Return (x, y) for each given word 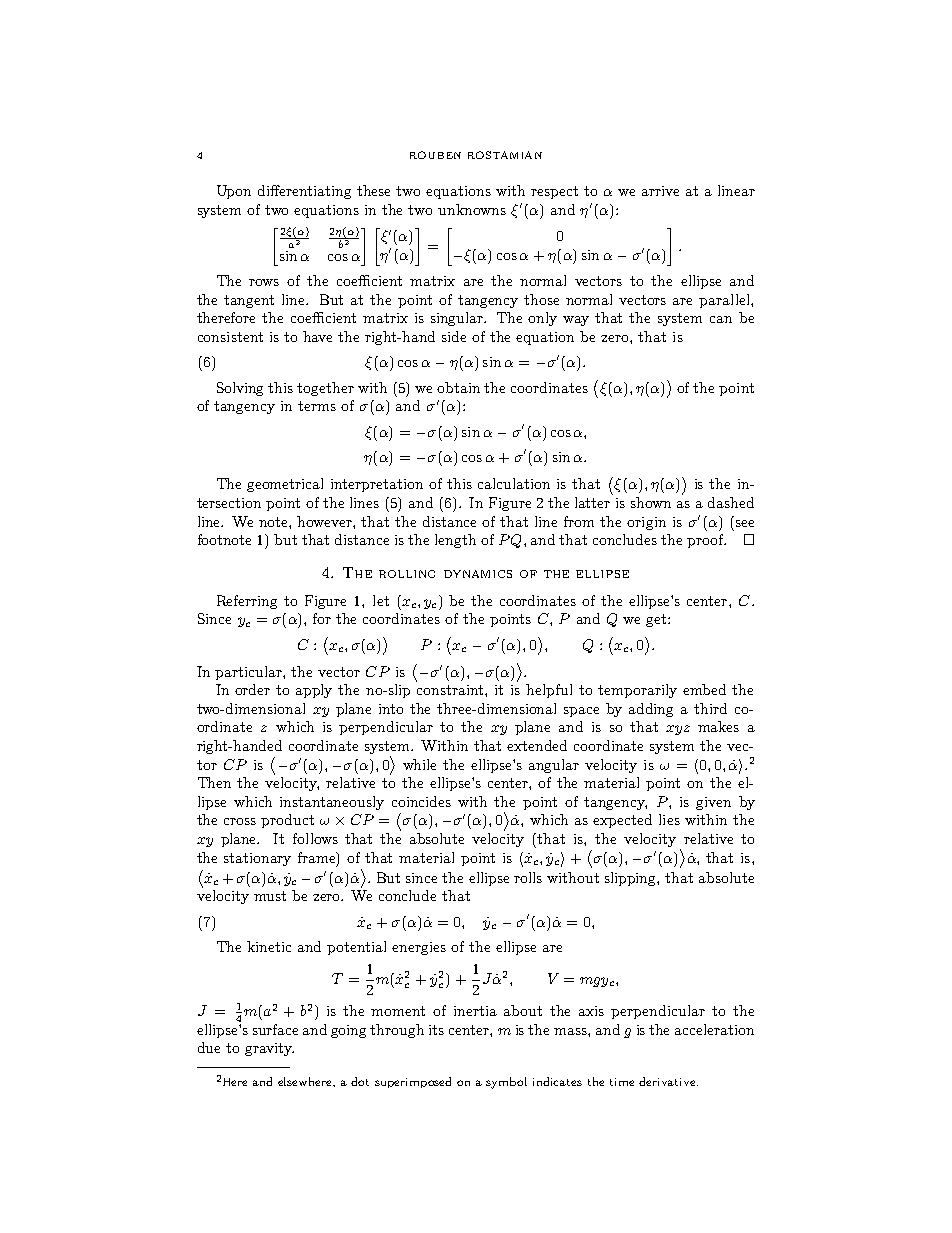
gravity (269, 1049)
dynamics (478, 574)
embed (704, 689)
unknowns (472, 209)
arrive (660, 191)
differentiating (304, 192)
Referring (247, 602)
